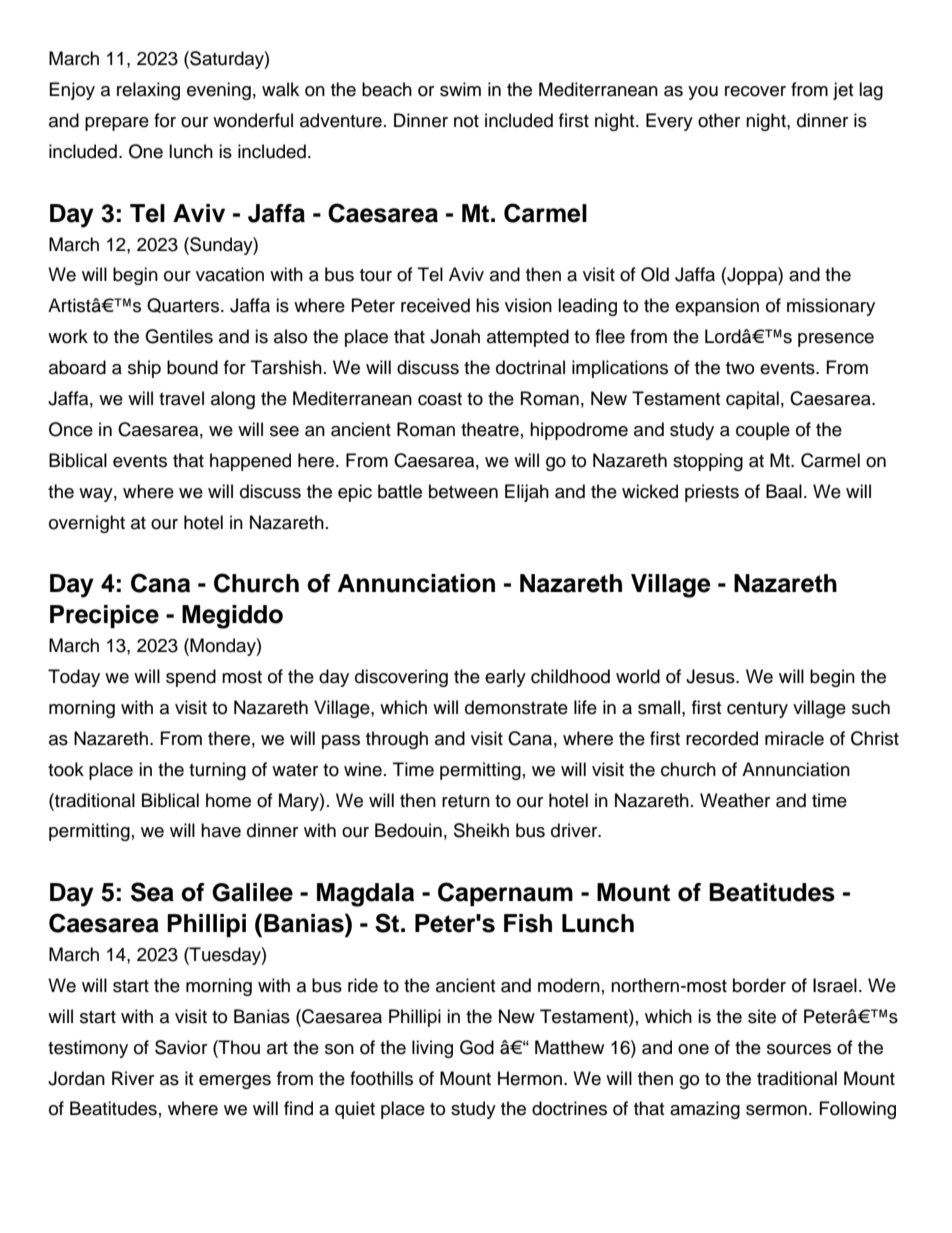  What do you see at coordinates (490, 429) in the document?
I see `theatre` at bounding box center [490, 429].
